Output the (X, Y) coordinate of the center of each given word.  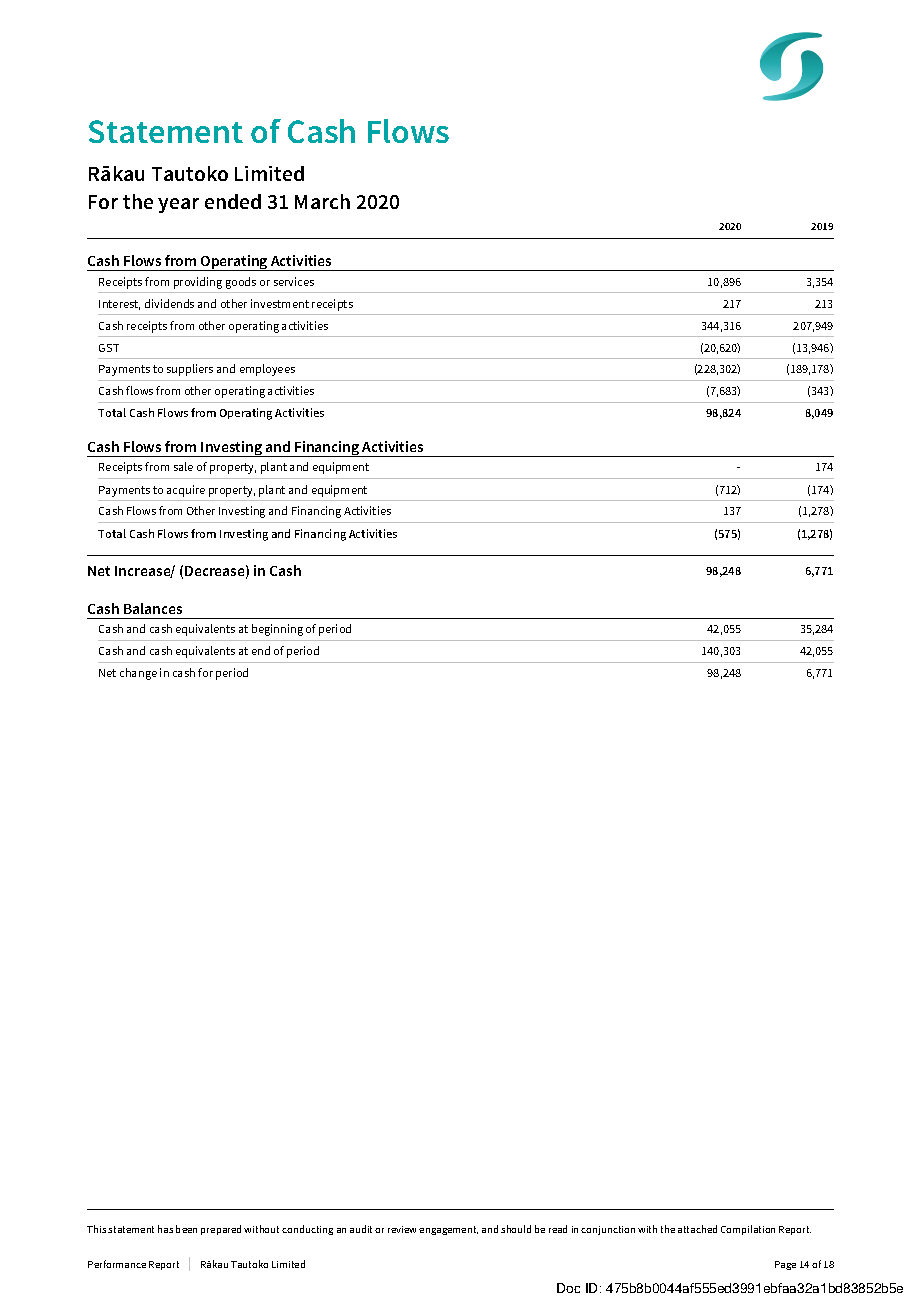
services (294, 281)
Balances (153, 608)
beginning (277, 630)
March (322, 201)
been (186, 1229)
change (138, 674)
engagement (448, 1230)
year (178, 205)
